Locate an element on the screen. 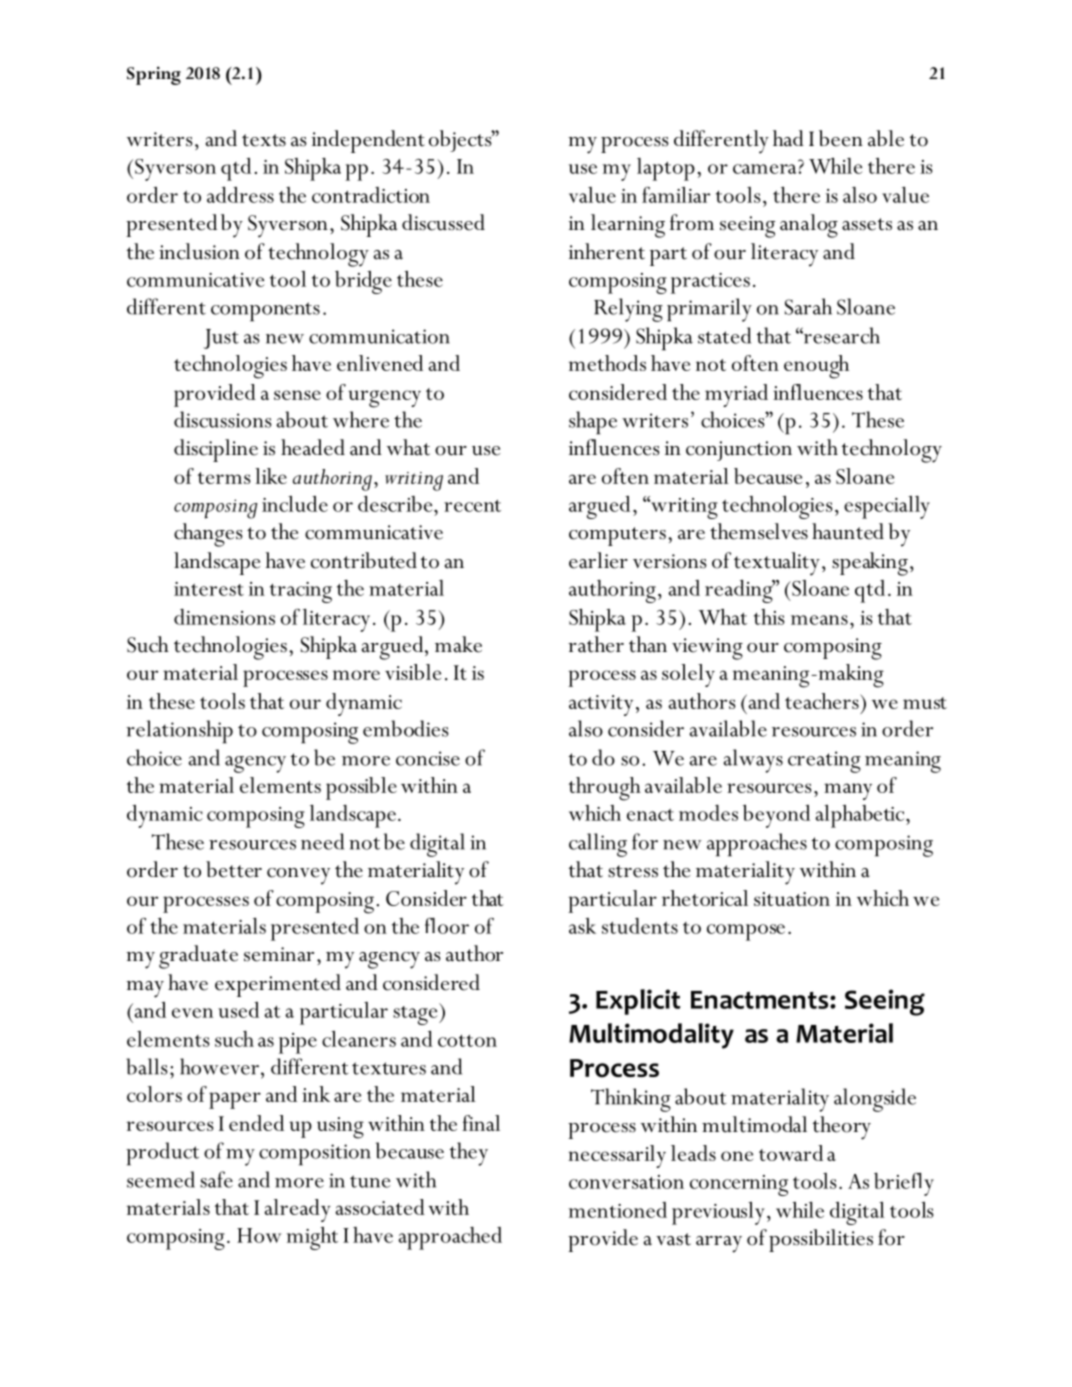 This screenshot has width=1072, height=1387. seminar is located at coordinates (279, 954).
